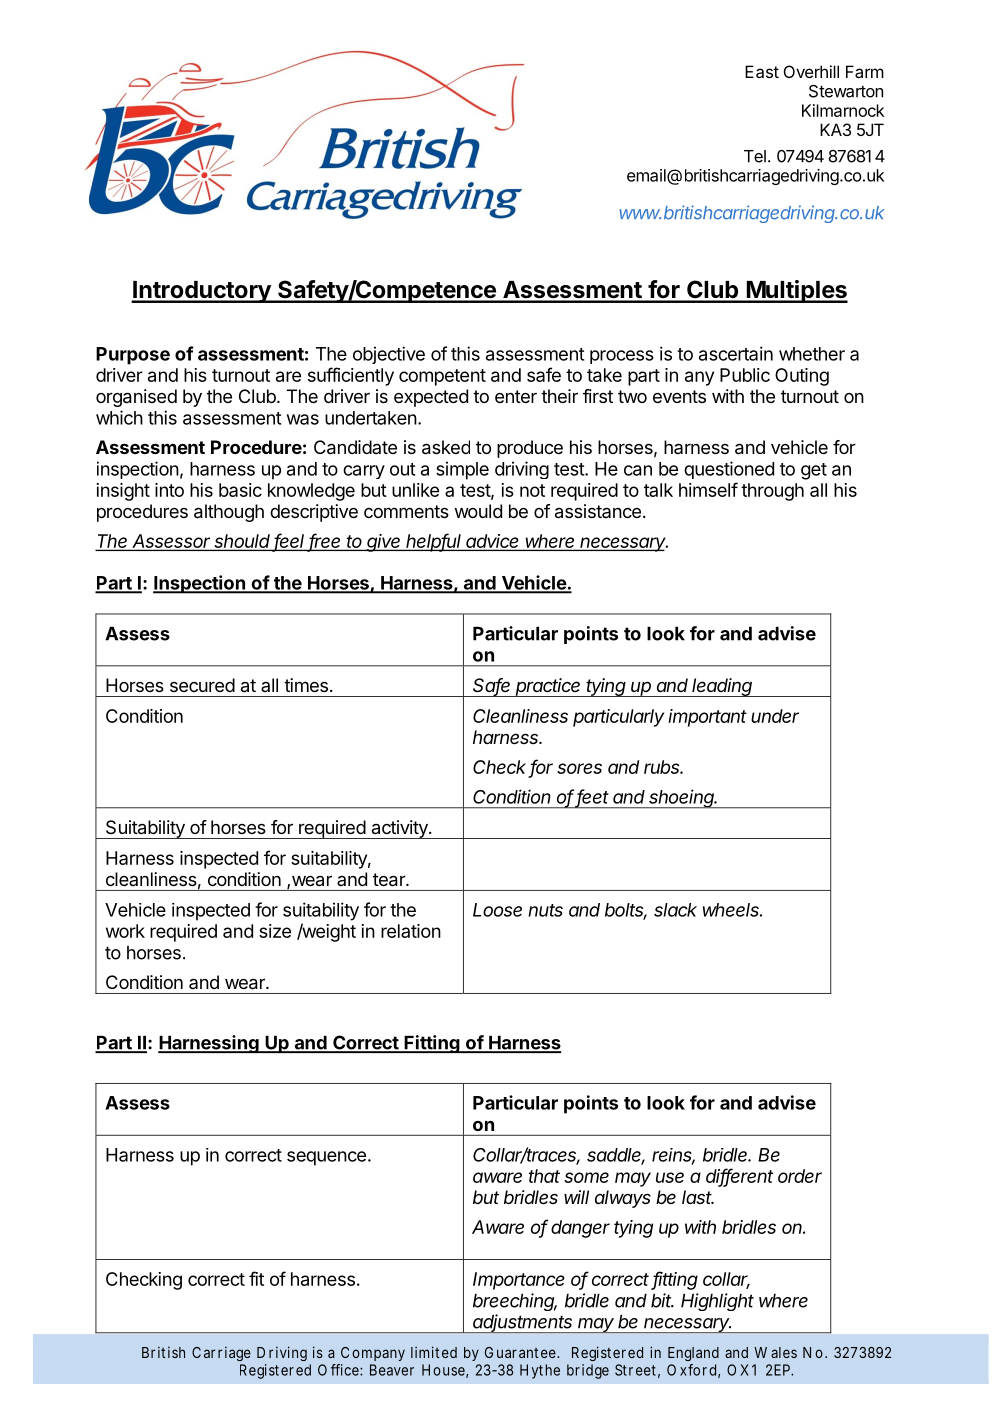 Image resolution: width=1003 pixels, height=1419 pixels. Describe the element at coordinates (523, 1323) in the screenshot. I see `adjustments` at that location.
